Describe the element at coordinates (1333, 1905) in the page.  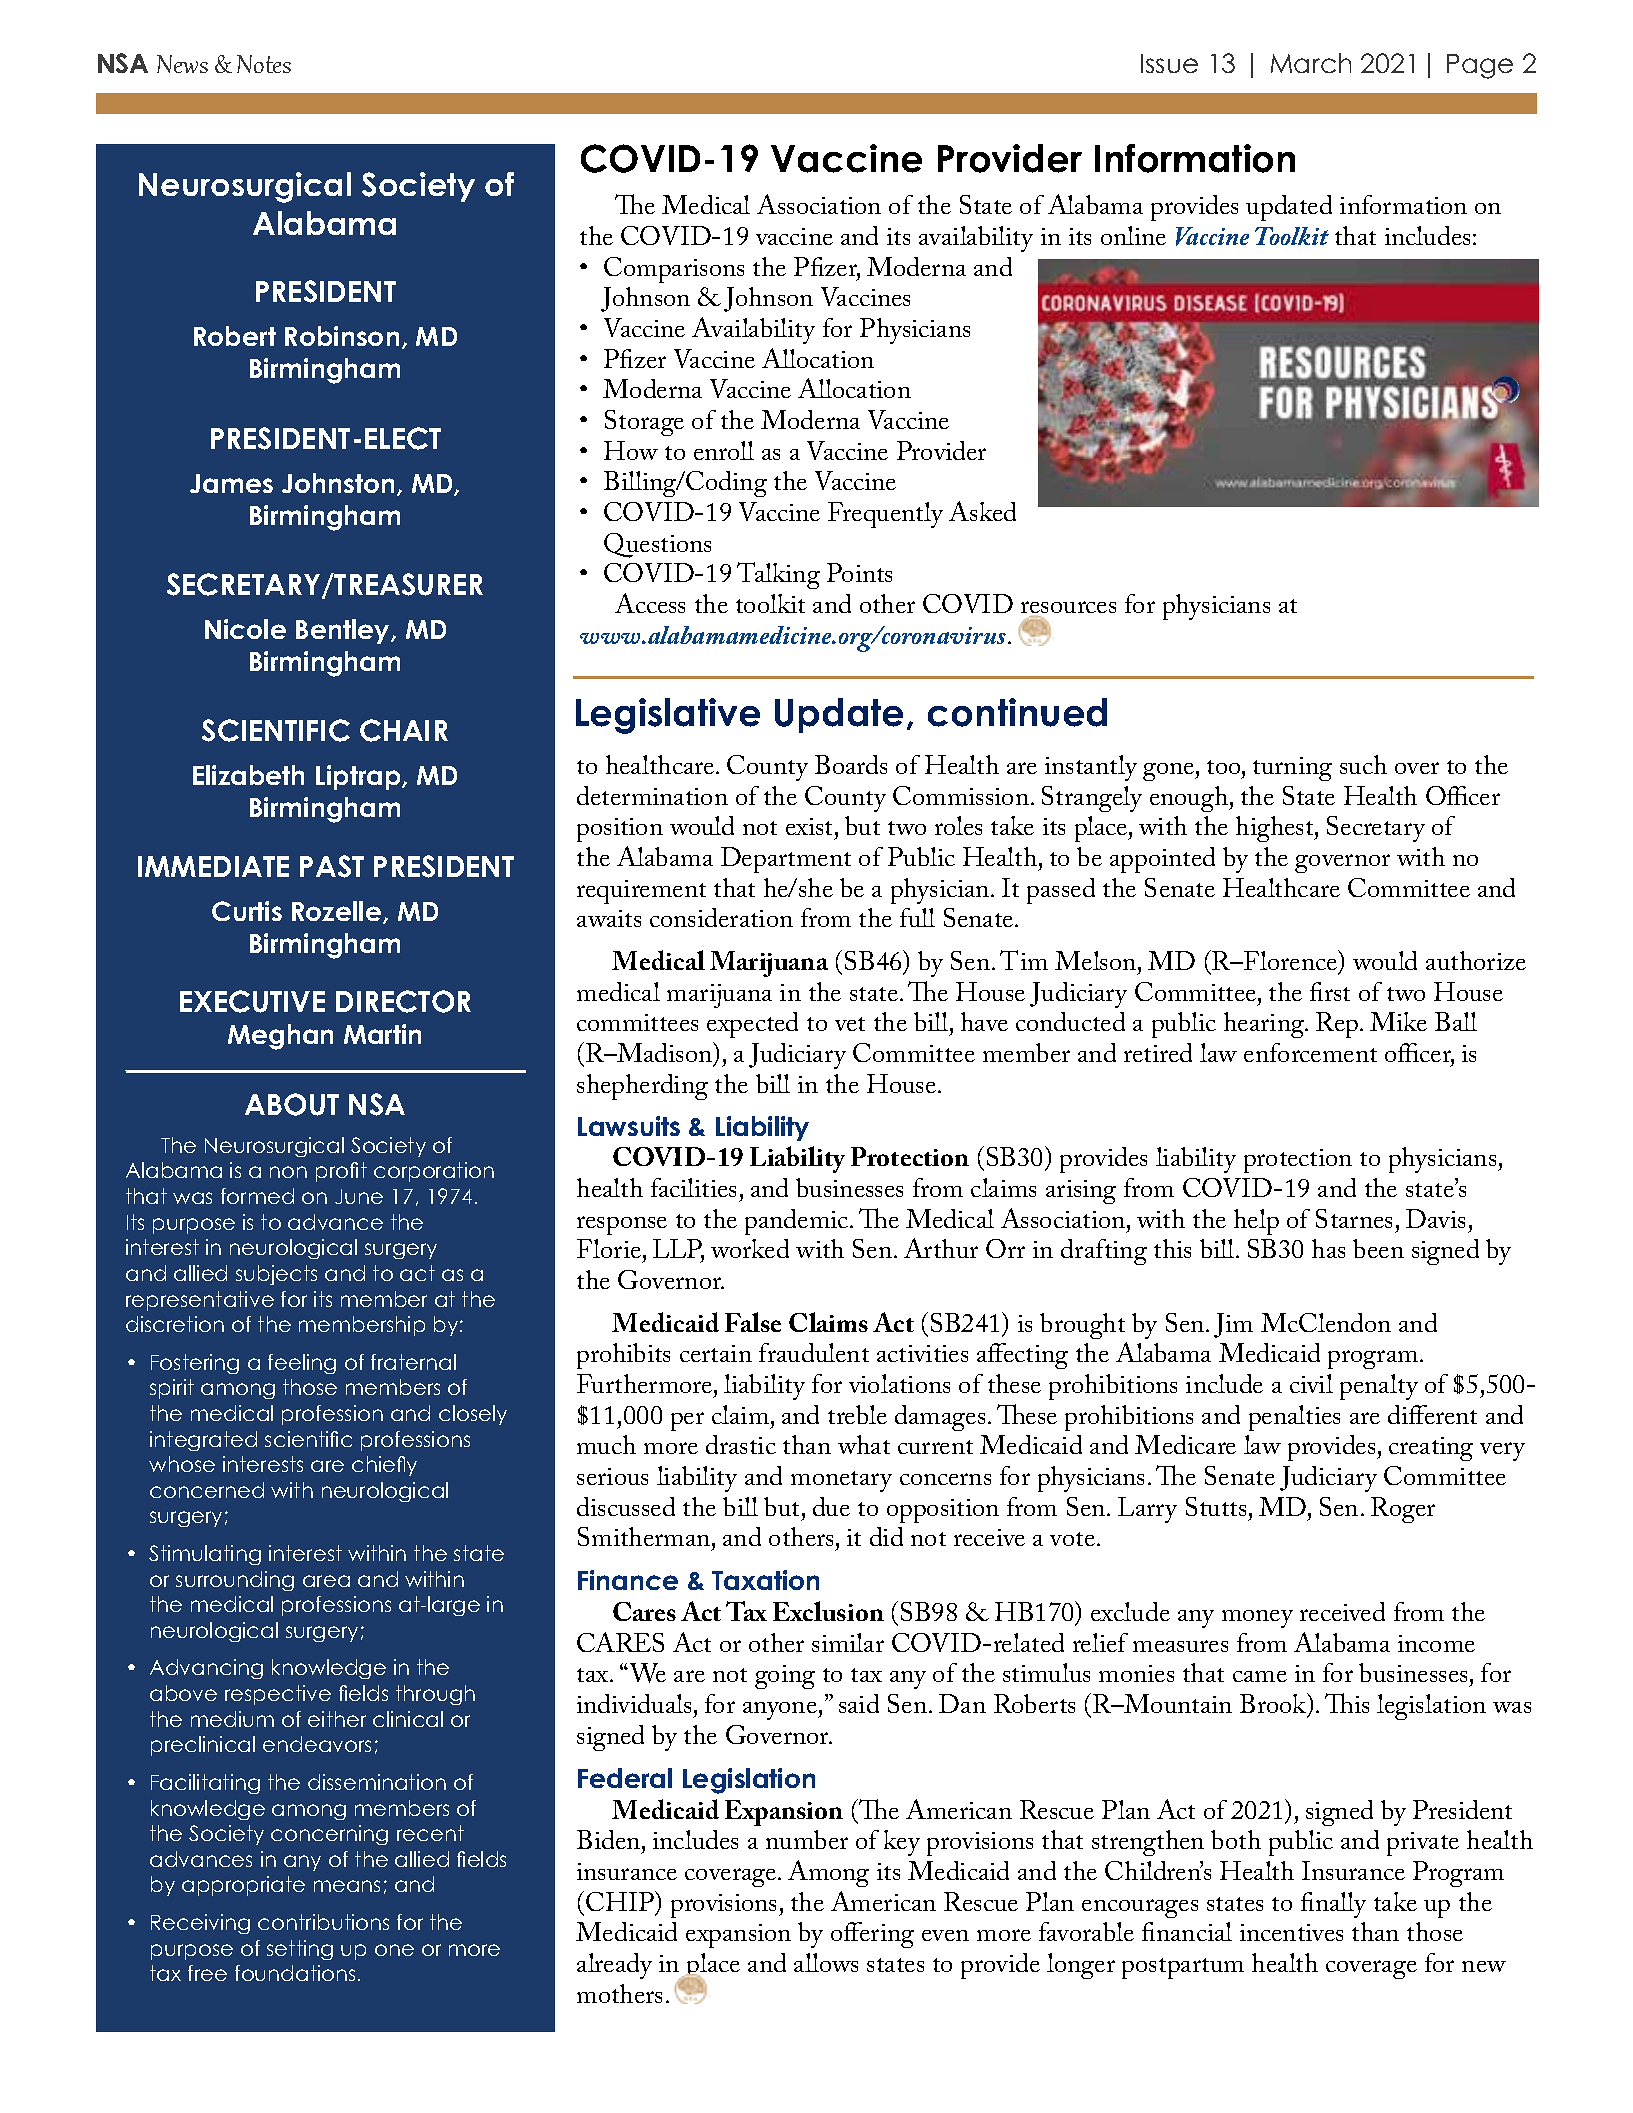
I see `finally` at that location.
